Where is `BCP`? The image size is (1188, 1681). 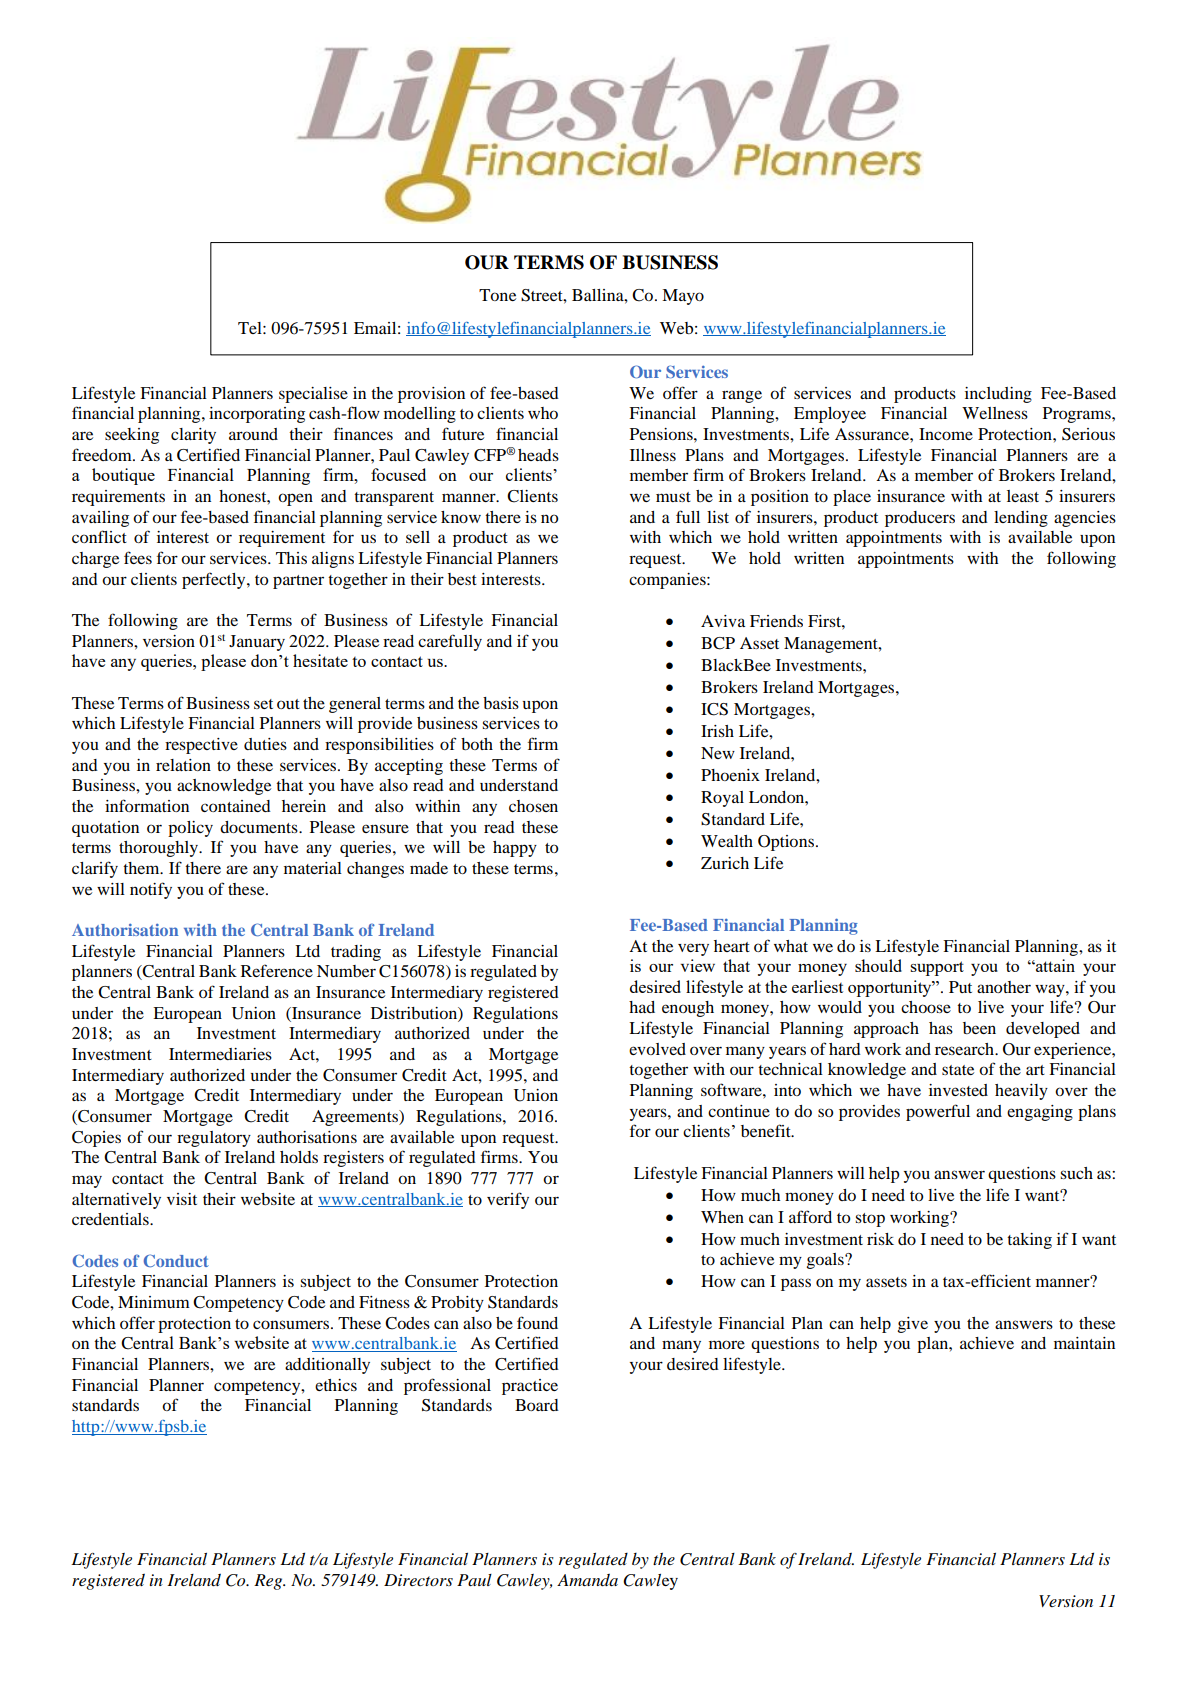
BCP is located at coordinates (718, 643).
